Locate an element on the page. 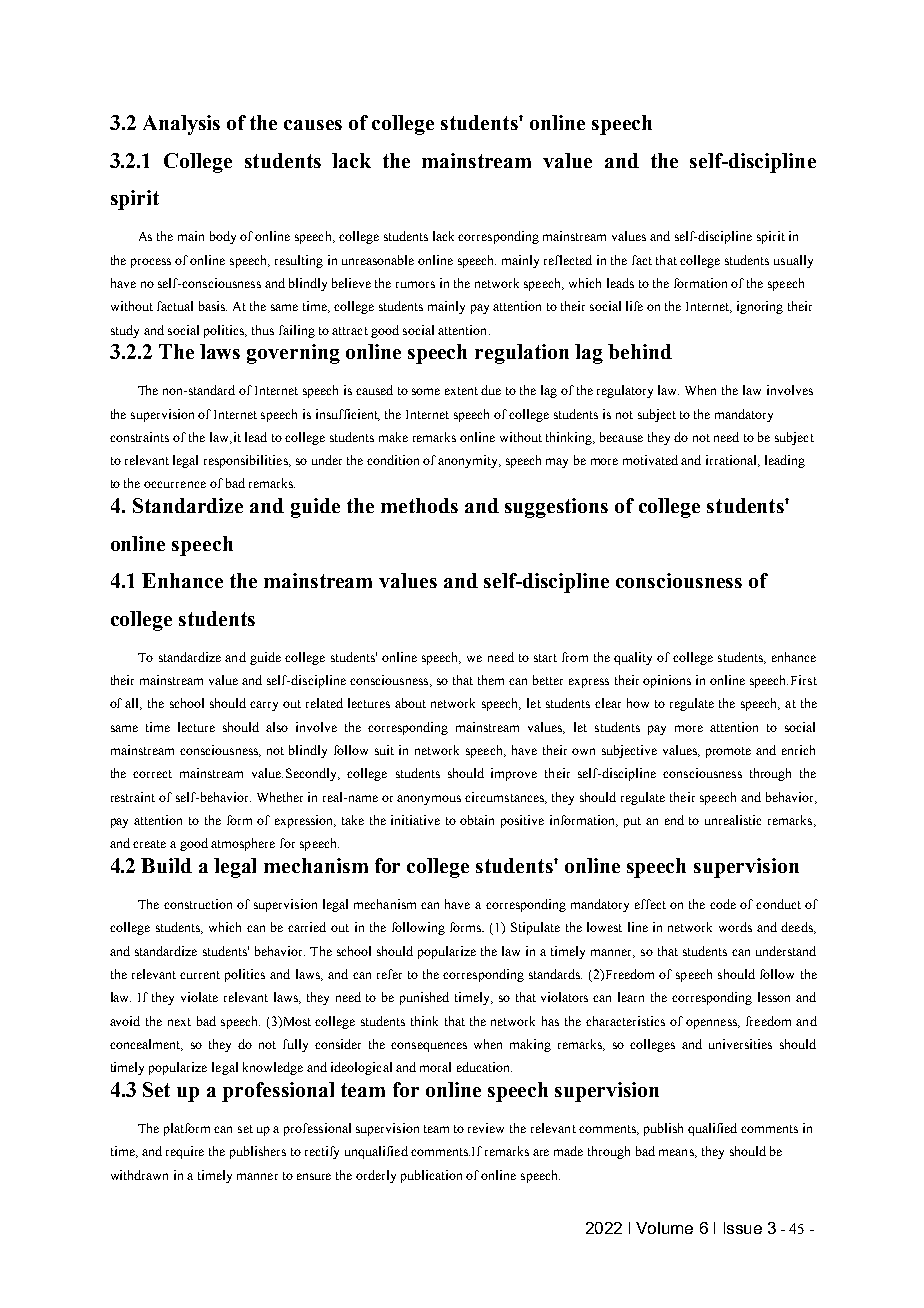 The height and width of the page is (1308, 924). extent is located at coordinates (461, 391).
